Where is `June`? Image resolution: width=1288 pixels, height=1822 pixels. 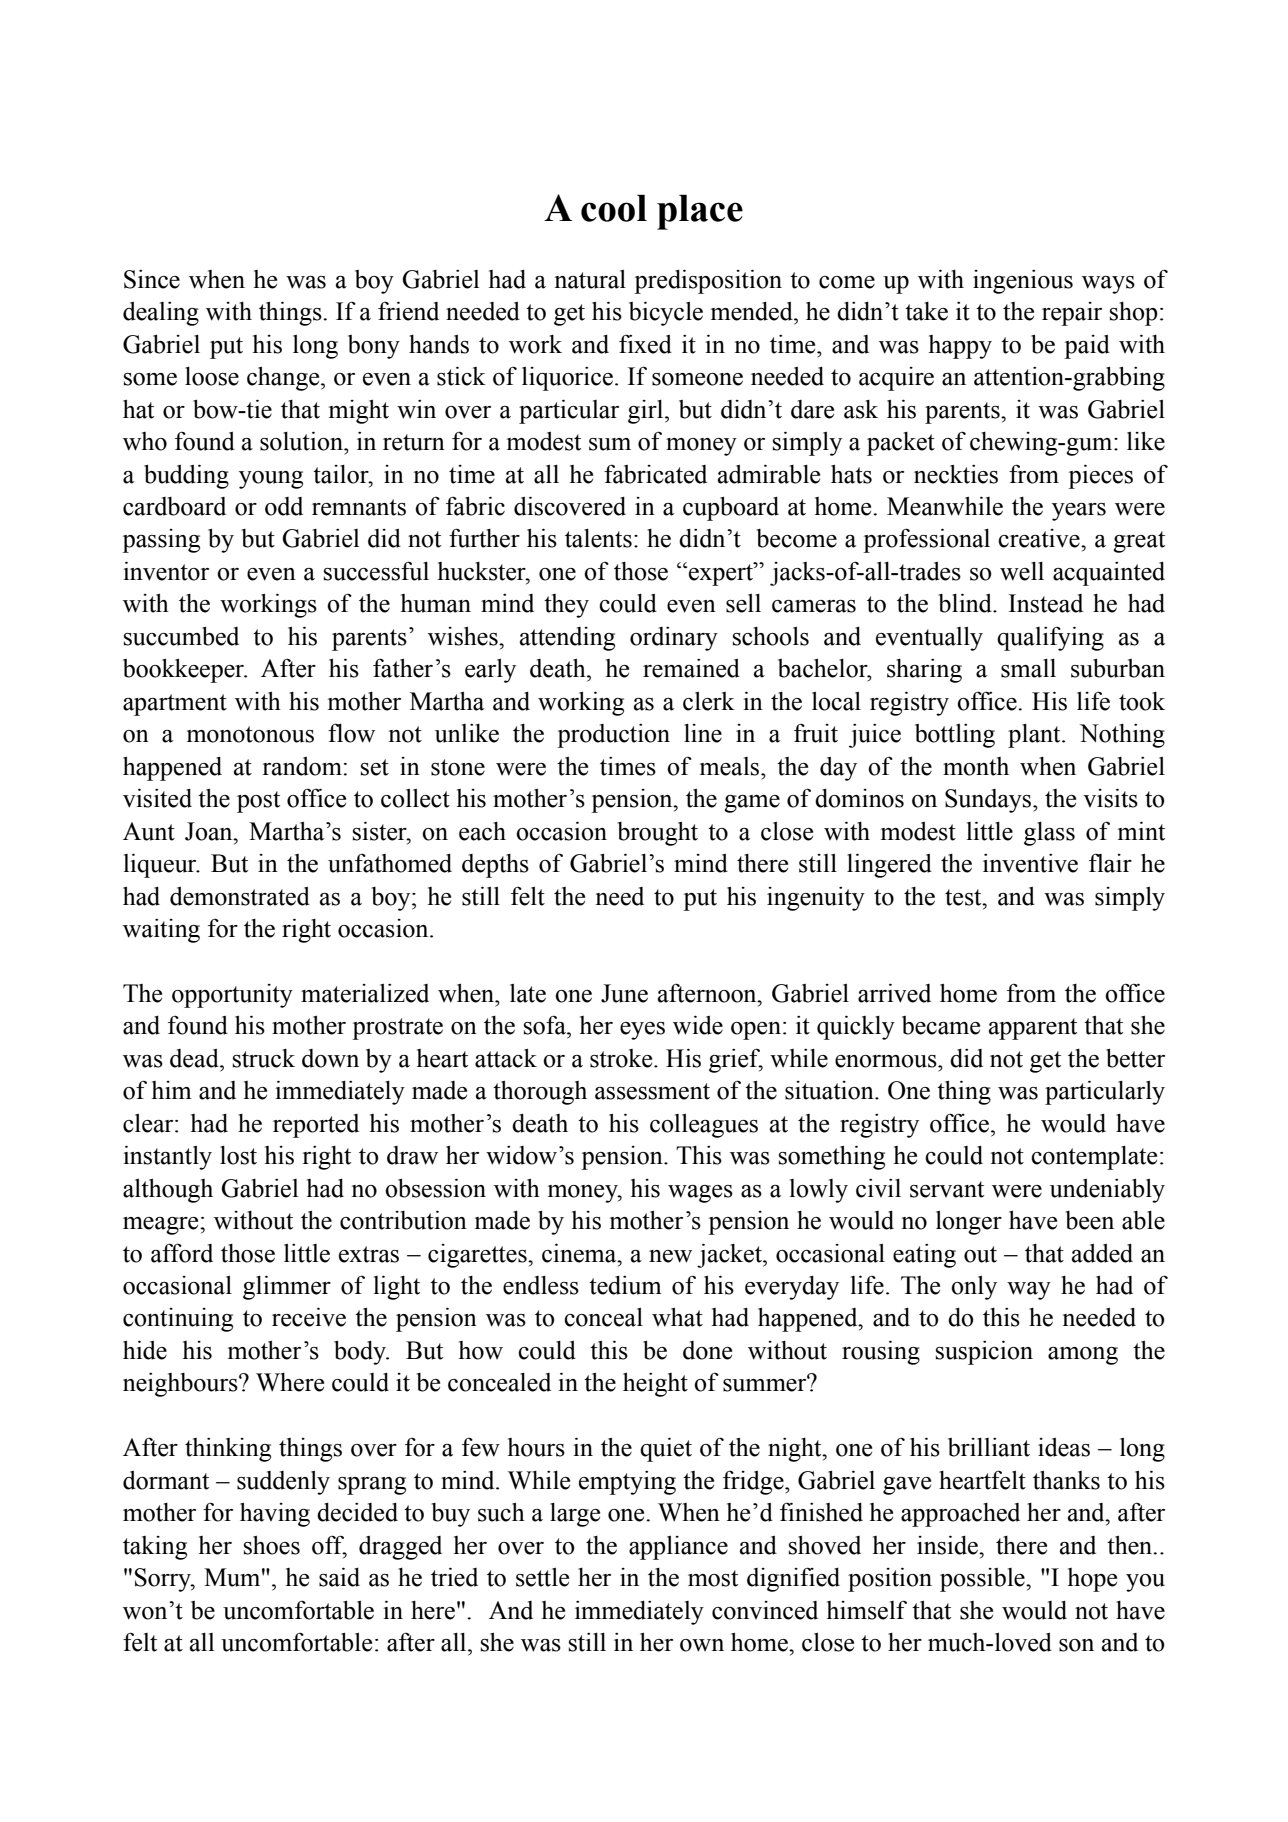
June is located at coordinates (624, 993).
